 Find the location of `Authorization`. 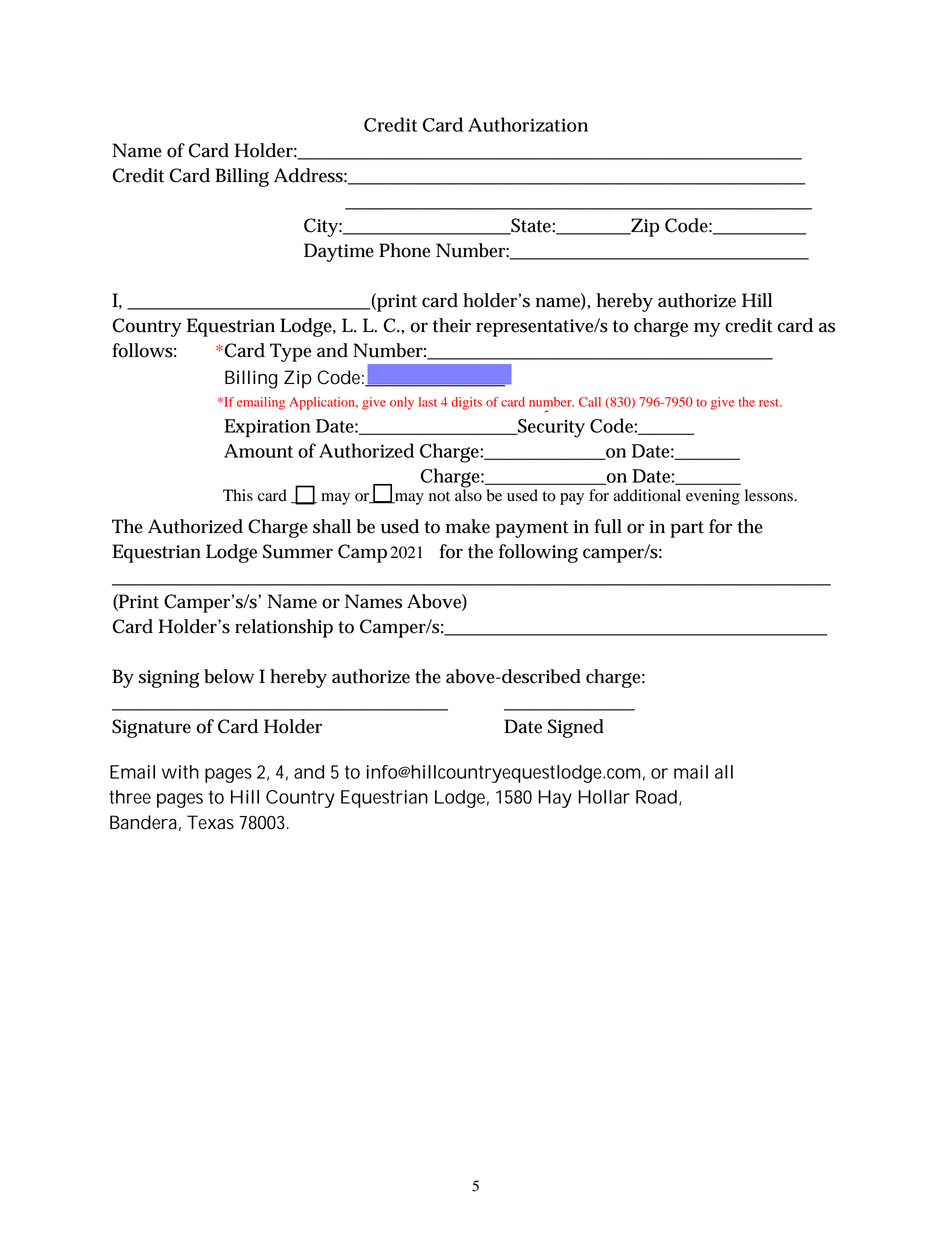

Authorization is located at coordinates (528, 124).
